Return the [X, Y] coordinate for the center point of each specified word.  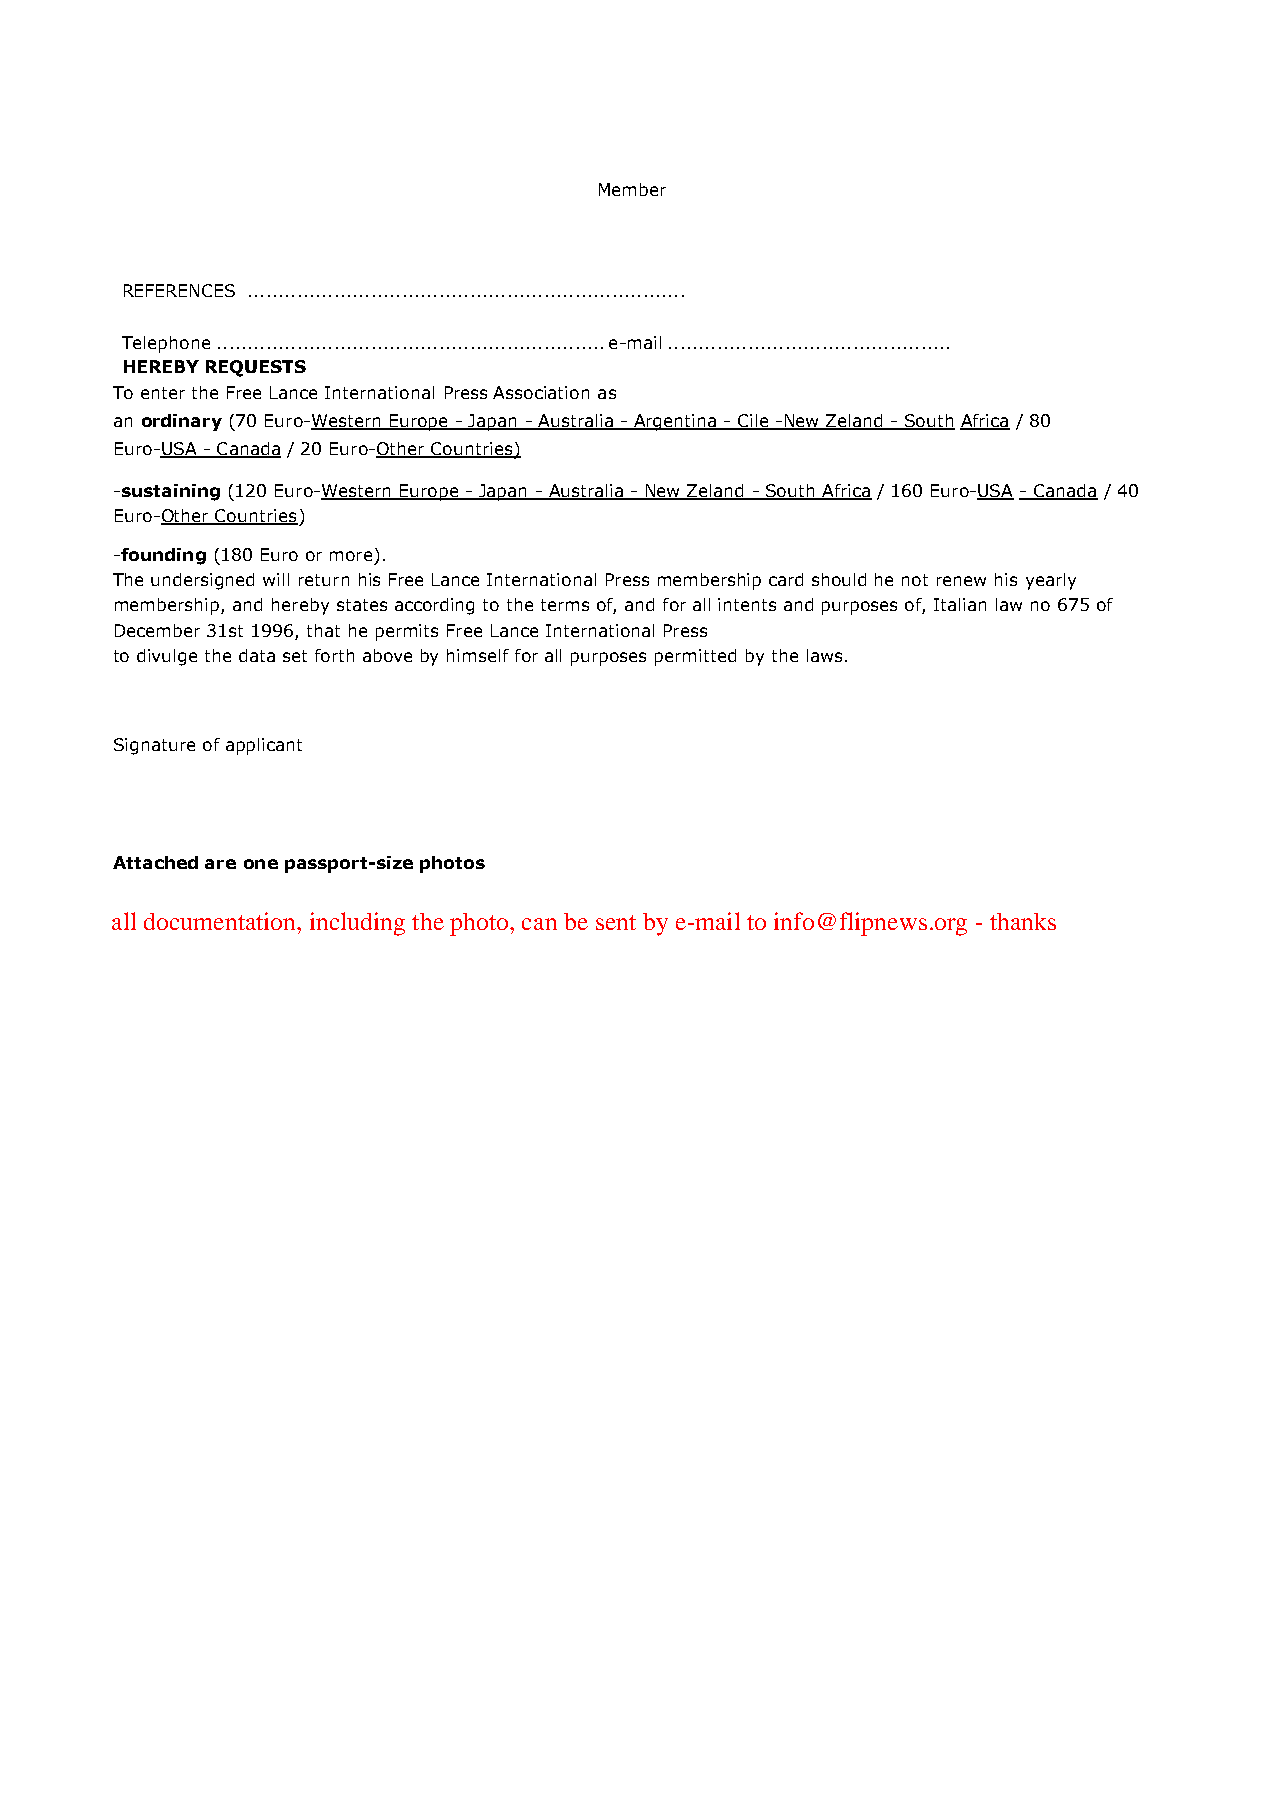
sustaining [169, 492]
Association [541, 392]
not [915, 580]
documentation [221, 921]
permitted [695, 657]
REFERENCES [179, 290]
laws [824, 655]
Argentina [675, 422]
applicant [264, 746]
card [786, 579]
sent [616, 922]
